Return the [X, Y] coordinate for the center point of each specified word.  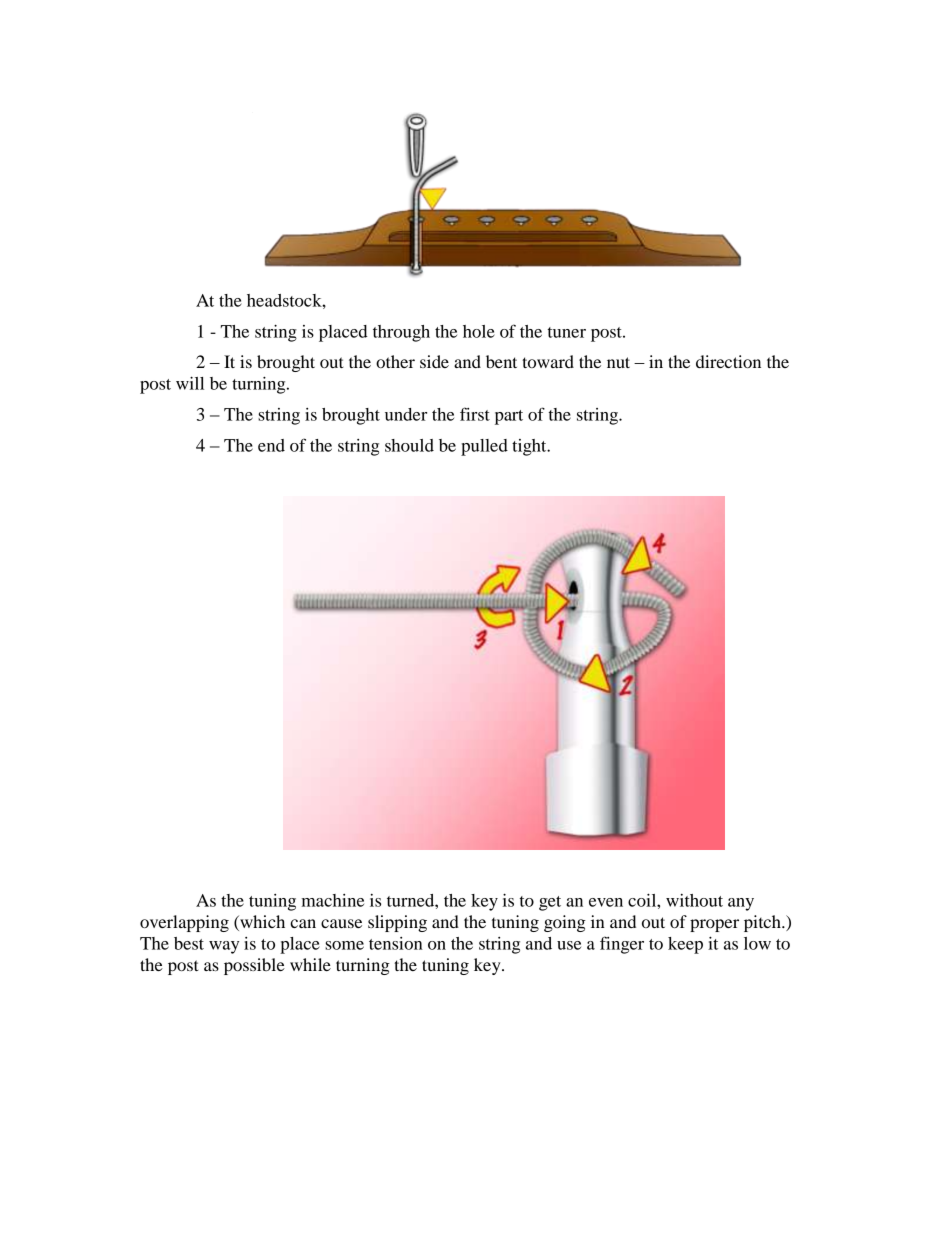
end [271, 445]
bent [501, 361]
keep [685, 945]
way [224, 947]
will [190, 383]
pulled [484, 447]
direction [728, 361]
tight [530, 447]
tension [396, 943]
